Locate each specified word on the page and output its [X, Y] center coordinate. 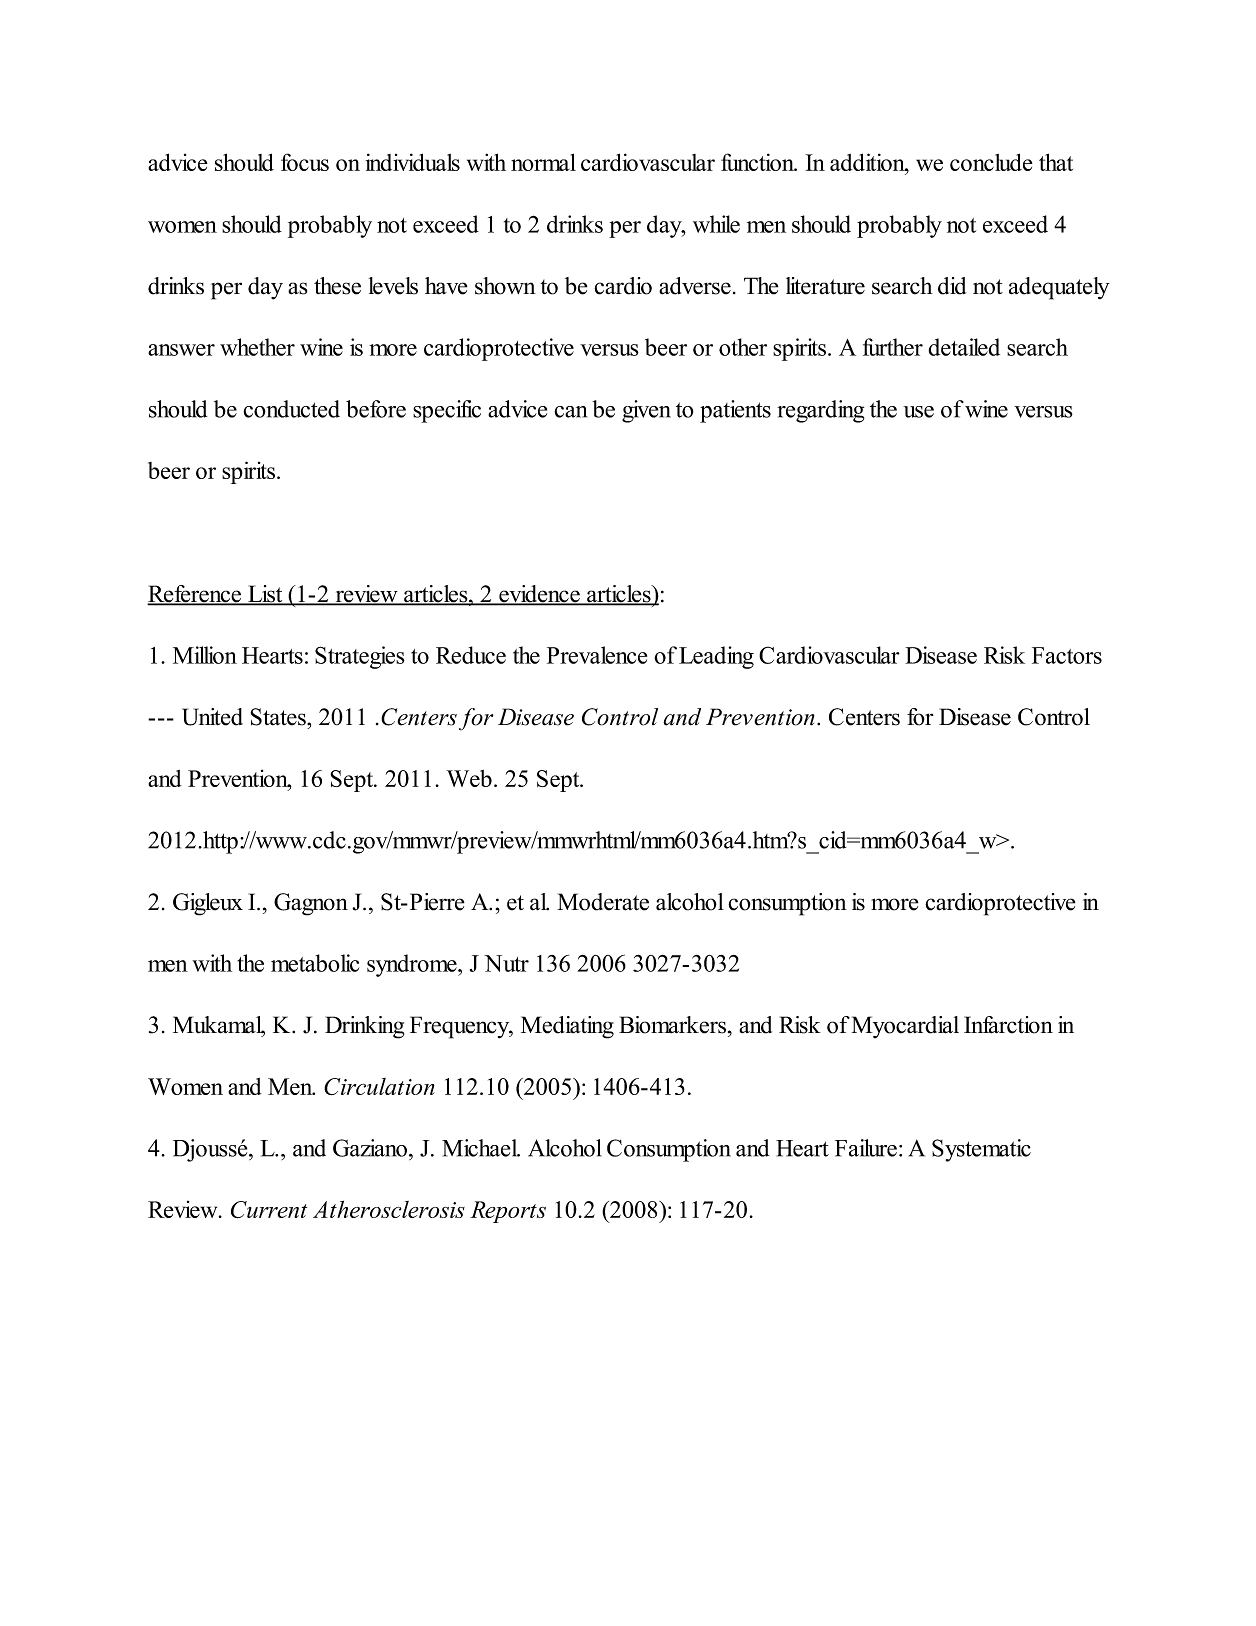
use [918, 412]
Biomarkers [672, 1025]
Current [269, 1209]
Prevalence [597, 655]
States [279, 717]
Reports [508, 1212]
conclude [991, 162]
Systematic [981, 1150]
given [646, 411]
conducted [291, 409]
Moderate [603, 902]
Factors [1067, 655]
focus [305, 162]
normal [543, 162]
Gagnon [311, 904]
